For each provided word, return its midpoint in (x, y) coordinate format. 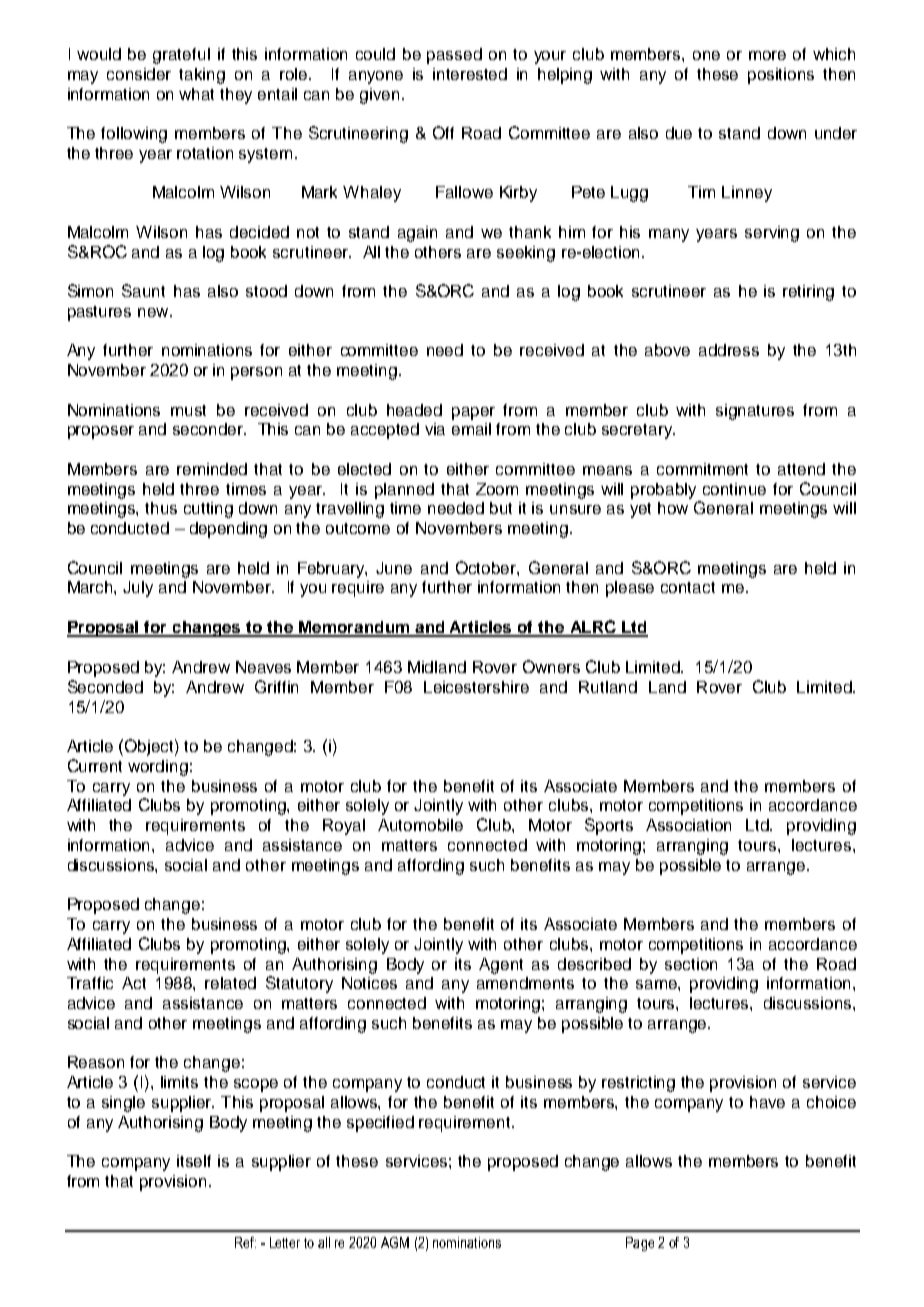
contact (688, 587)
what (196, 94)
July (138, 589)
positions (781, 76)
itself (194, 1161)
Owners (551, 666)
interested (470, 74)
